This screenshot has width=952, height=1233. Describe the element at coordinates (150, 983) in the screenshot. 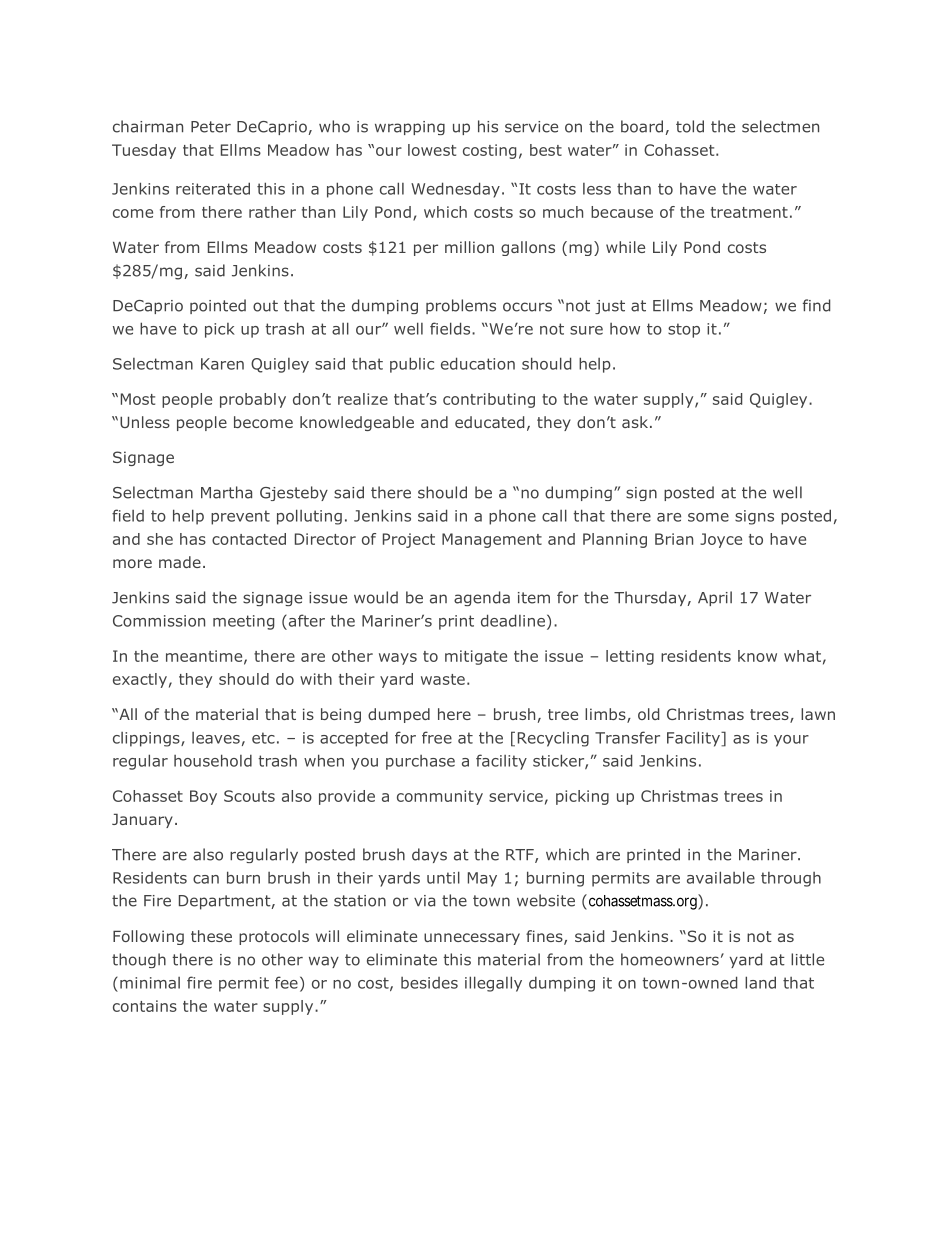

I see `minimal` at that location.
